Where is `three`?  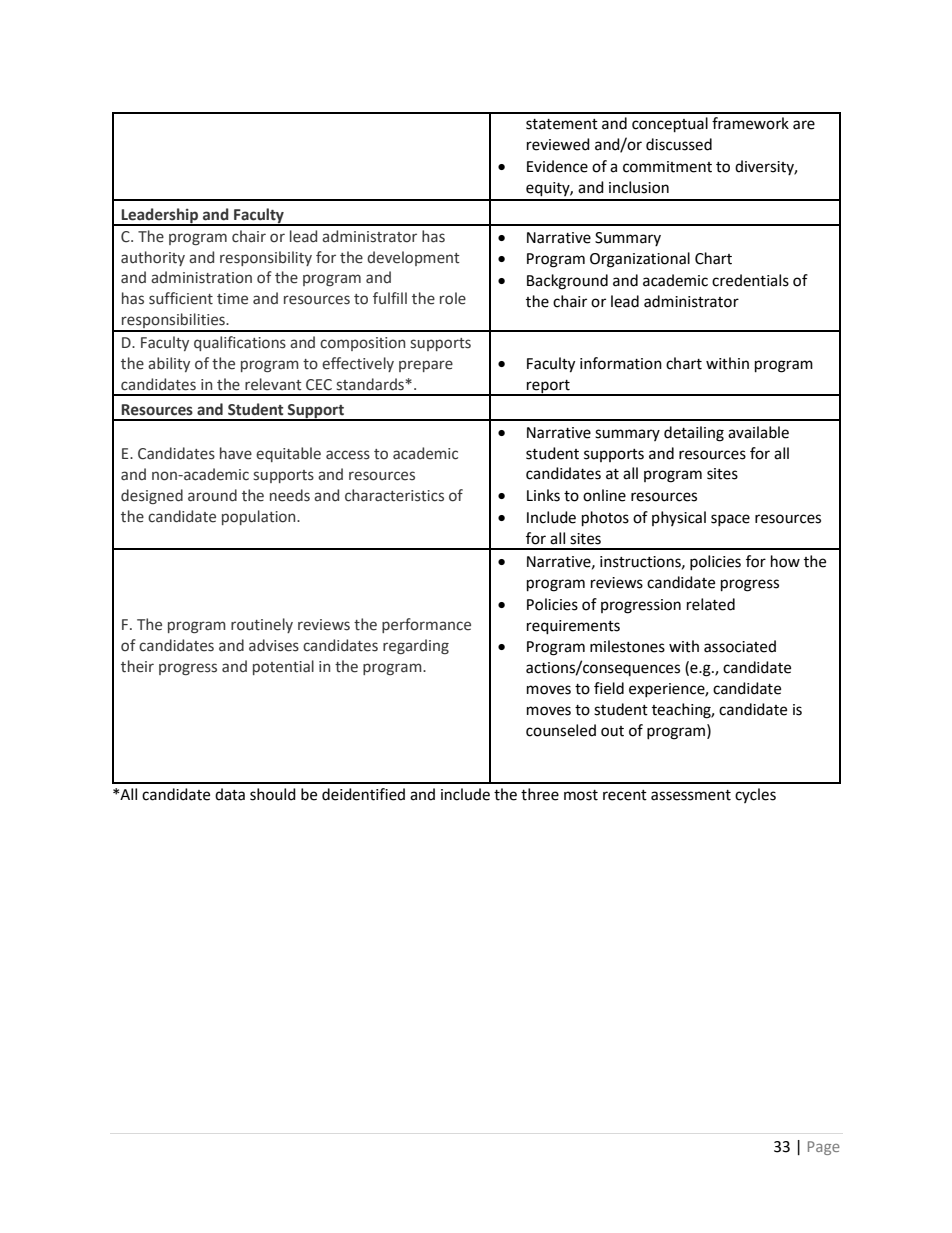
three is located at coordinates (540, 794).
